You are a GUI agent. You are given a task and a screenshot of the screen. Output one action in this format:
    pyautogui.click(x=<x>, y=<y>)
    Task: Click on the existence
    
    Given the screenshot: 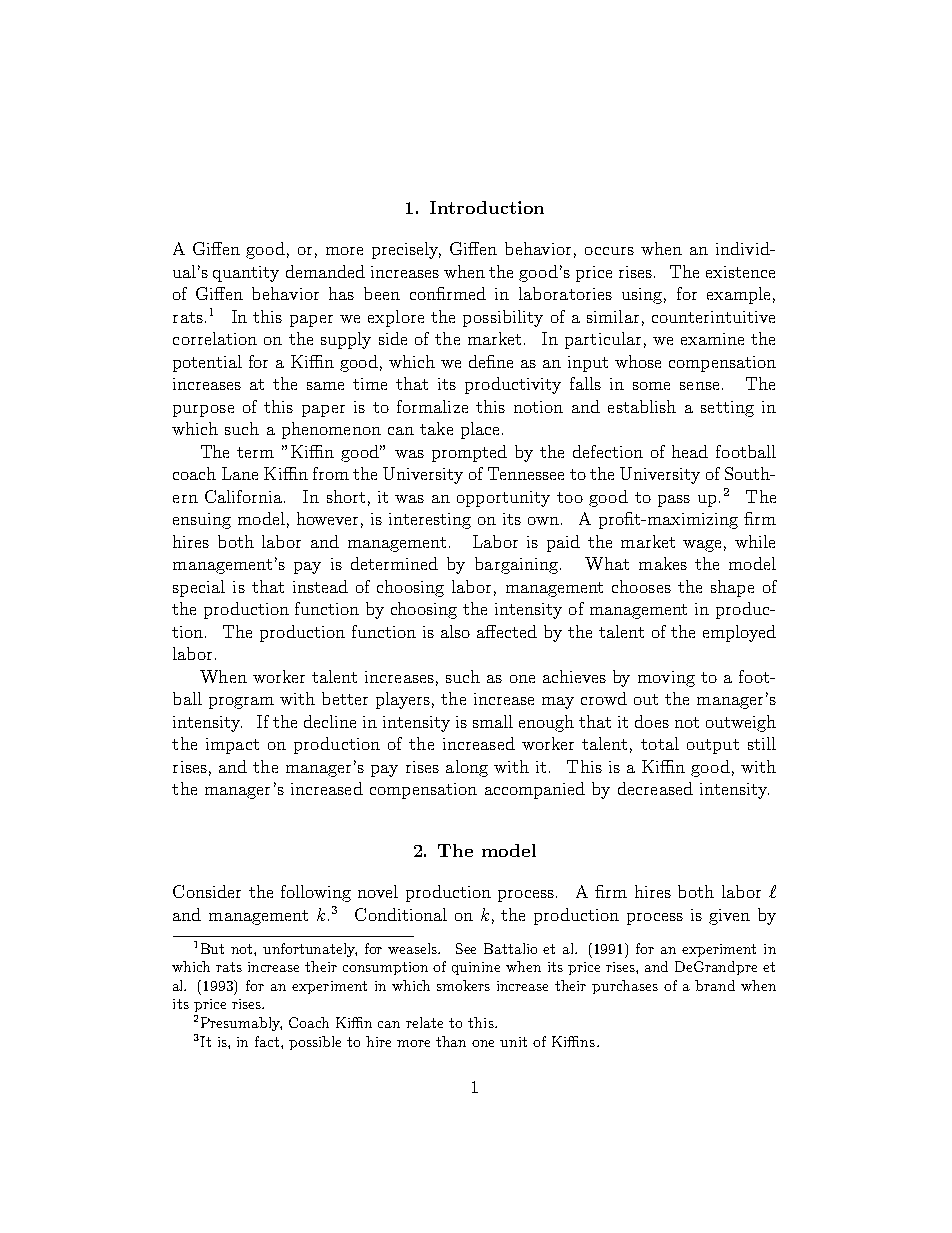 What is the action you would take?
    pyautogui.click(x=740, y=272)
